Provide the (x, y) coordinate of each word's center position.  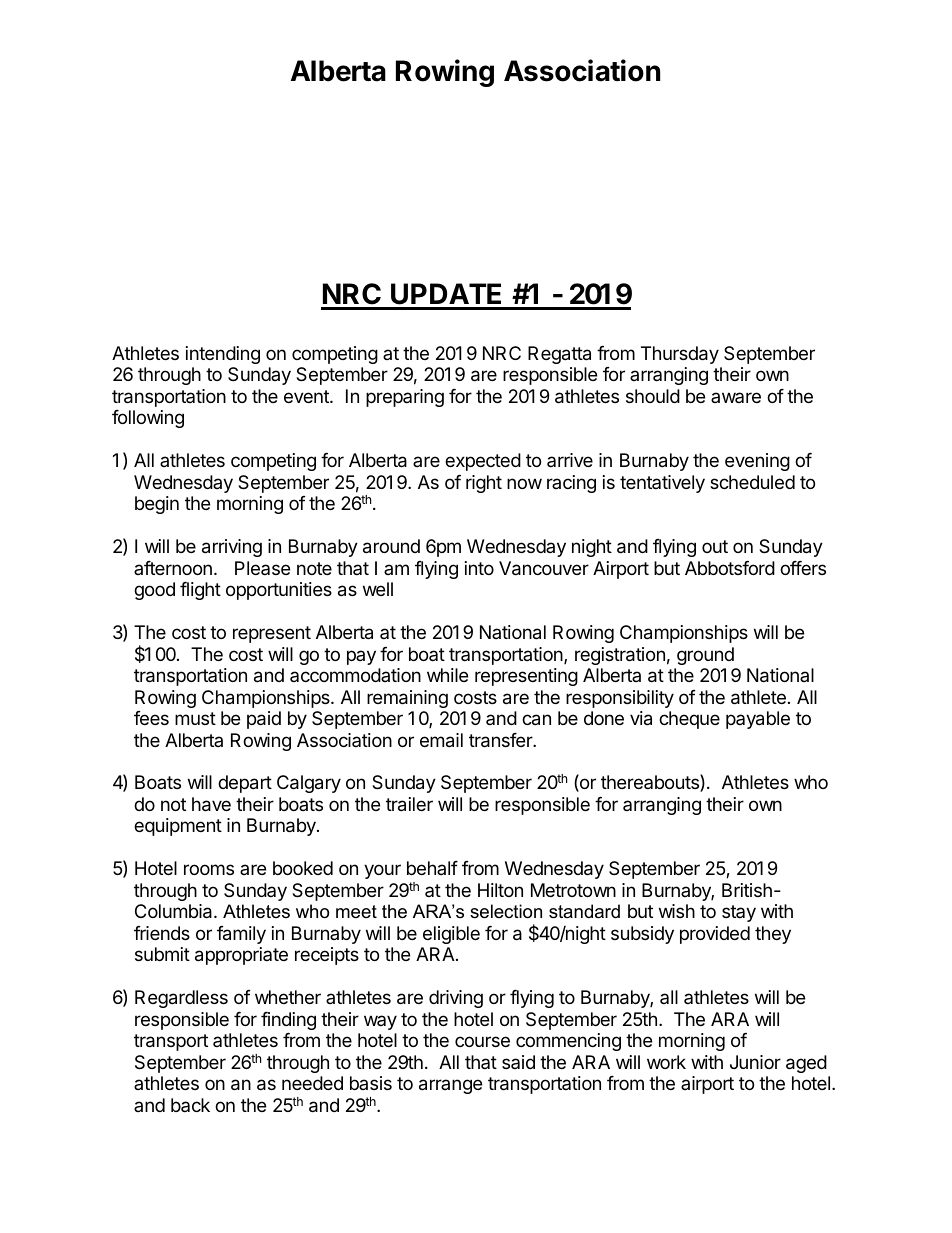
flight (200, 591)
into (479, 568)
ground (705, 656)
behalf (432, 868)
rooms (209, 869)
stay (739, 913)
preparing (405, 398)
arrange (450, 1086)
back (190, 1105)
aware (736, 397)
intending (223, 355)
